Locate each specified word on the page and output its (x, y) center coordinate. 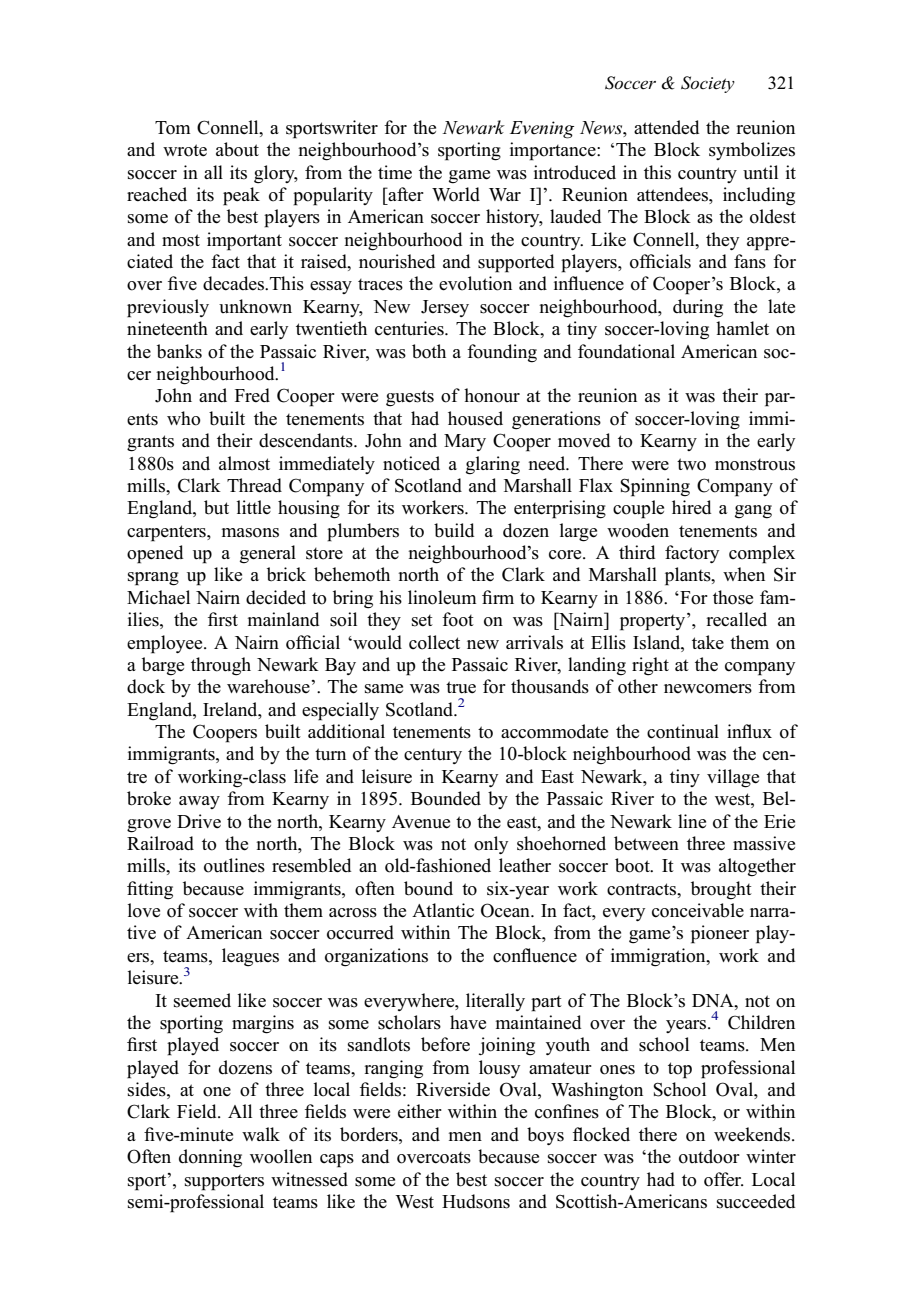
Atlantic (443, 910)
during (698, 308)
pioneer (720, 934)
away (199, 802)
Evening (542, 130)
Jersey (445, 308)
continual (683, 731)
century (433, 756)
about (237, 149)
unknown (255, 306)
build (454, 530)
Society (708, 84)
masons (250, 533)
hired (691, 507)
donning (210, 1158)
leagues (250, 957)
